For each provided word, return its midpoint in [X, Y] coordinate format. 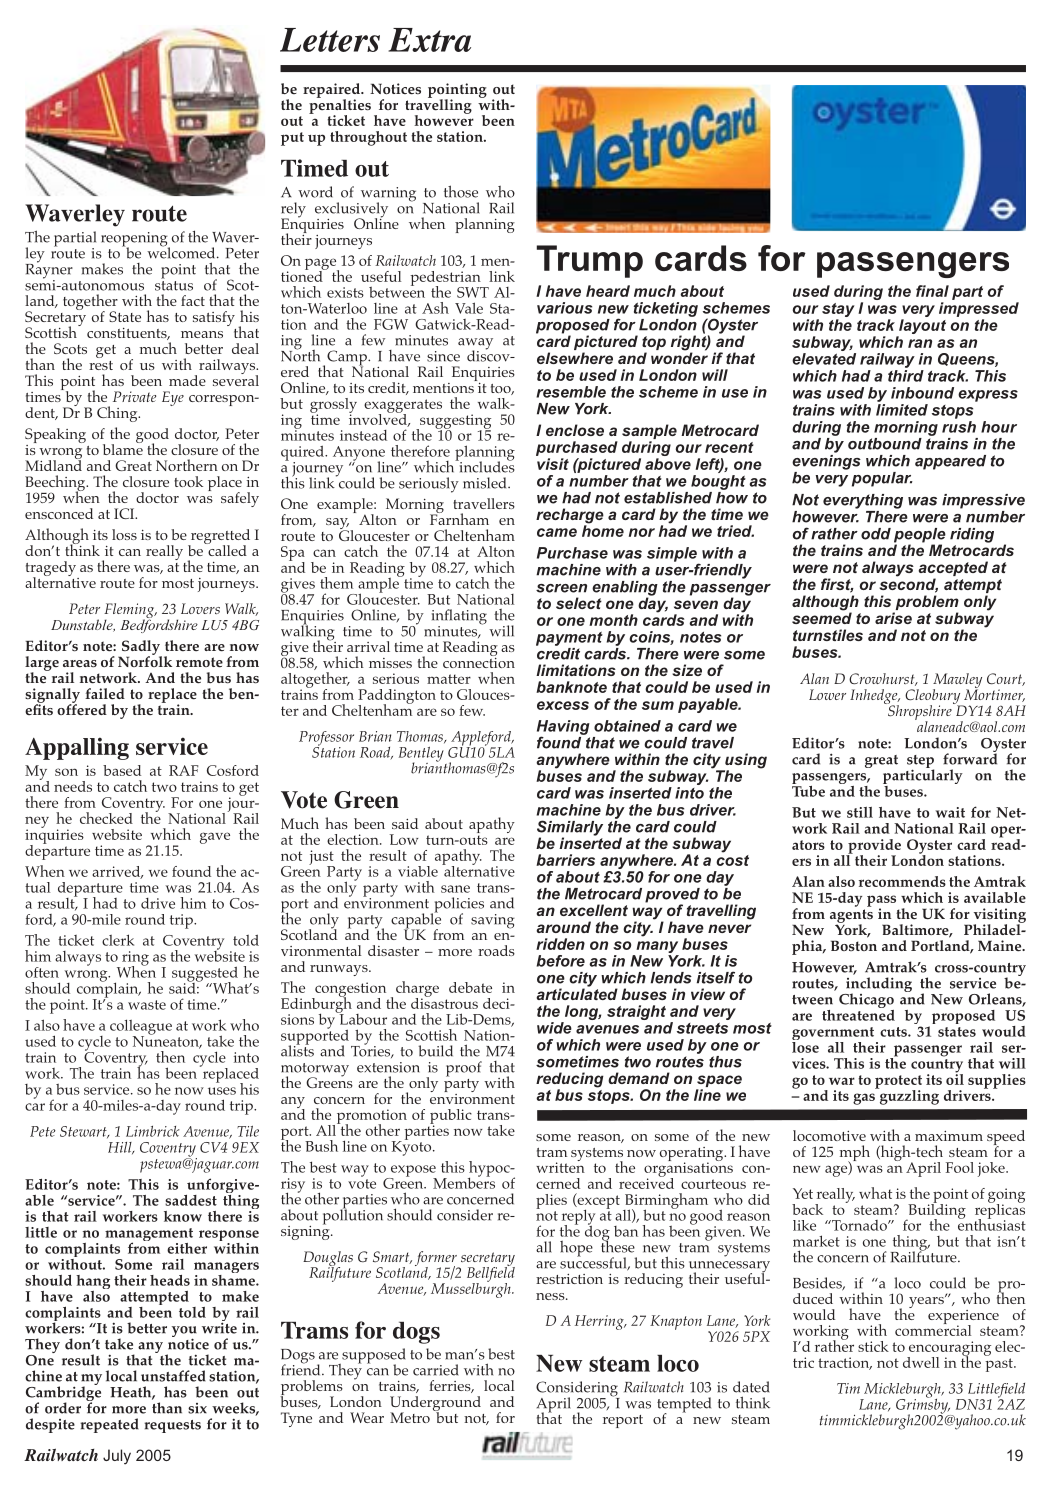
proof [464, 1069]
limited [902, 410]
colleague [141, 1028]
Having [563, 728]
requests [172, 1426]
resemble [571, 392]
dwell [921, 1362]
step [921, 763]
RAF [183, 770]
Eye [173, 398]
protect [898, 1083]
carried [435, 1370]
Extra [429, 40]
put [292, 139]
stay [838, 311]
